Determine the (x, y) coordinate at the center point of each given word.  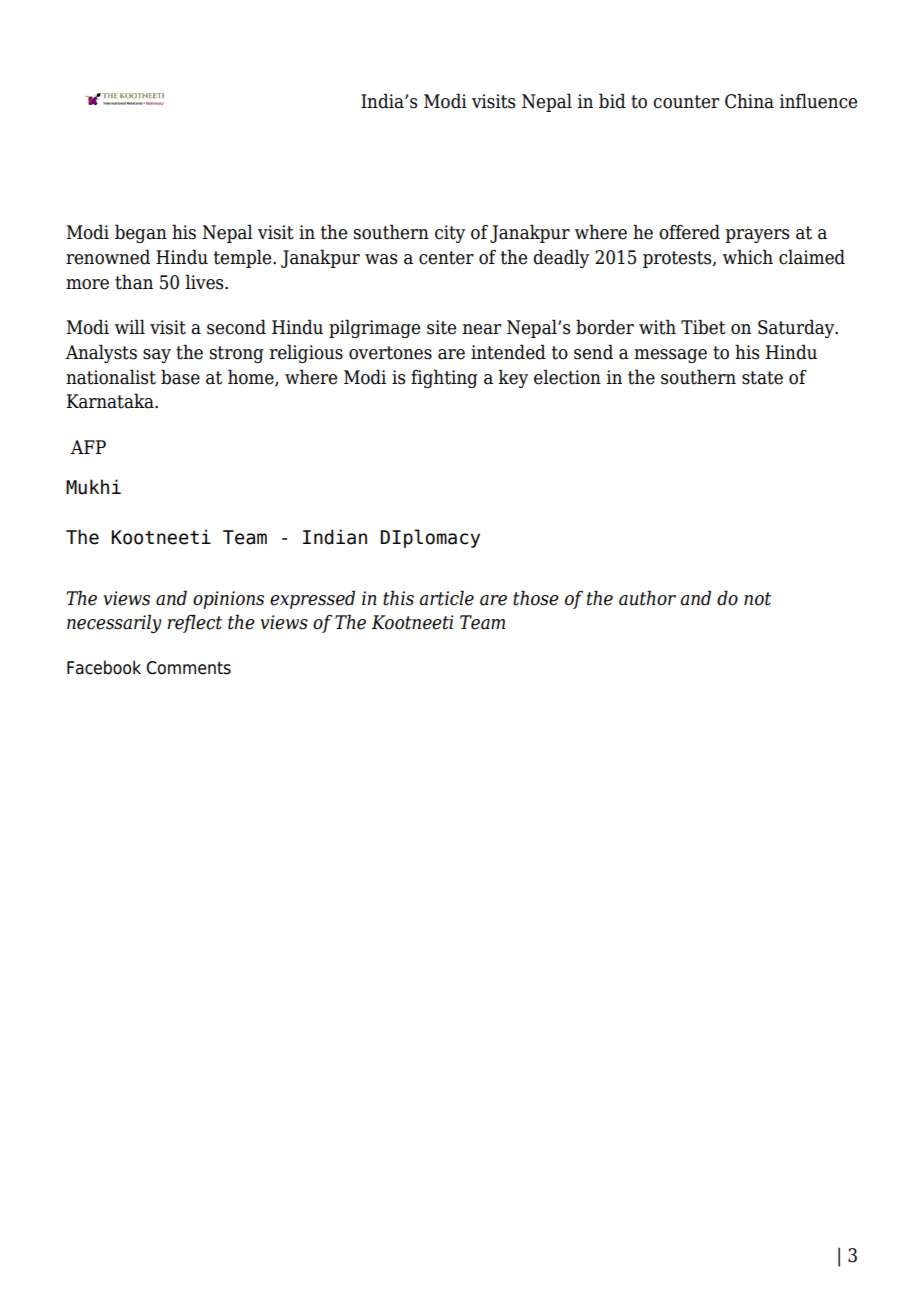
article (446, 598)
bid (612, 101)
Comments (188, 668)
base (180, 377)
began (141, 233)
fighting (444, 378)
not (757, 599)
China (749, 101)
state (762, 378)
